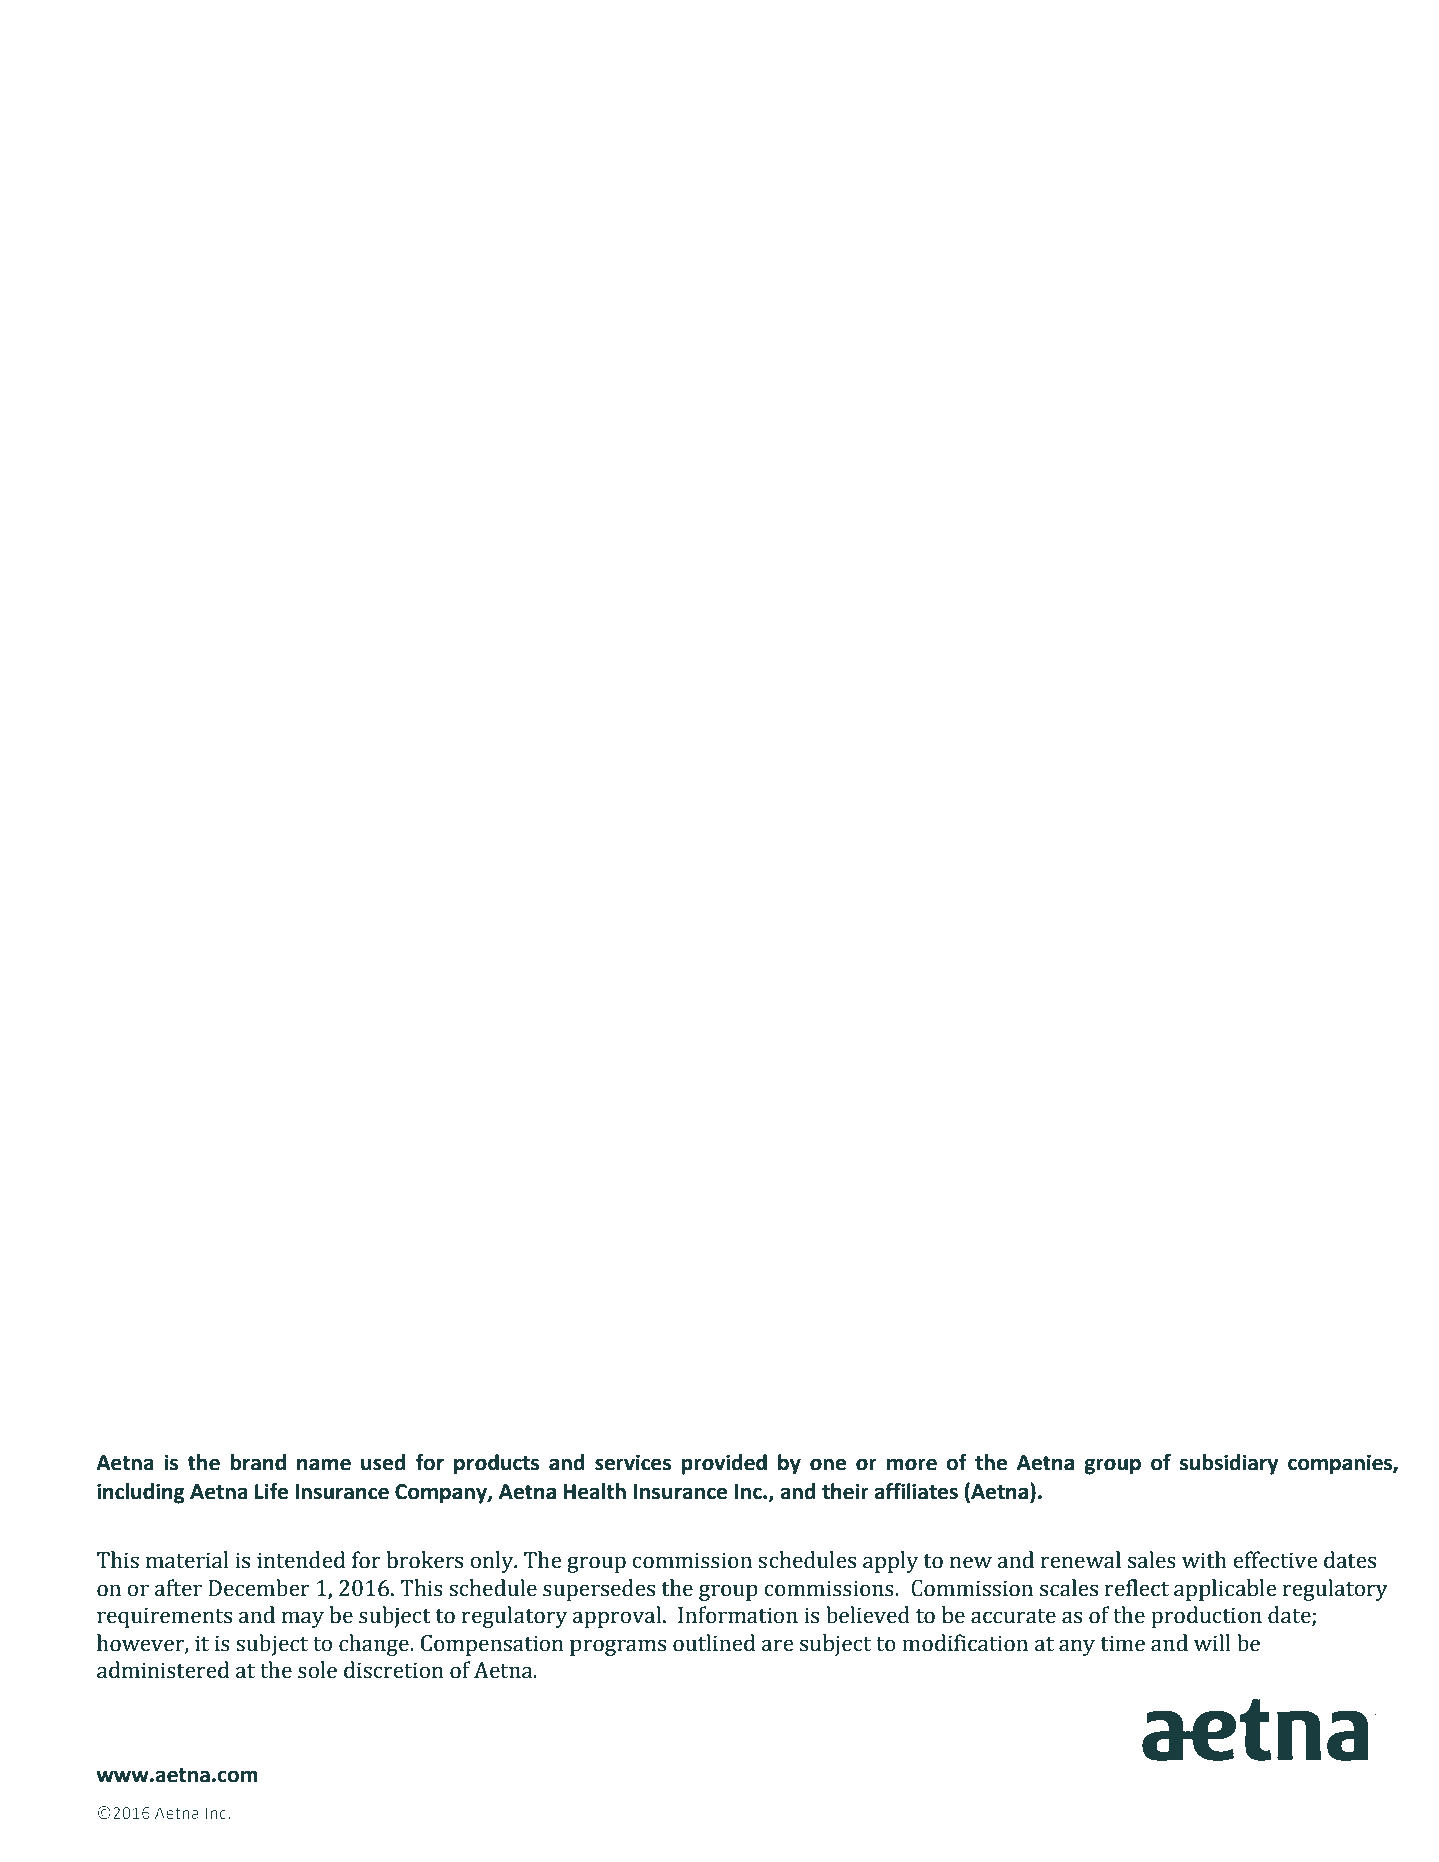 This image has height=1862, width=1439. Describe the element at coordinates (724, 1464) in the image. I see `provided` at that location.
